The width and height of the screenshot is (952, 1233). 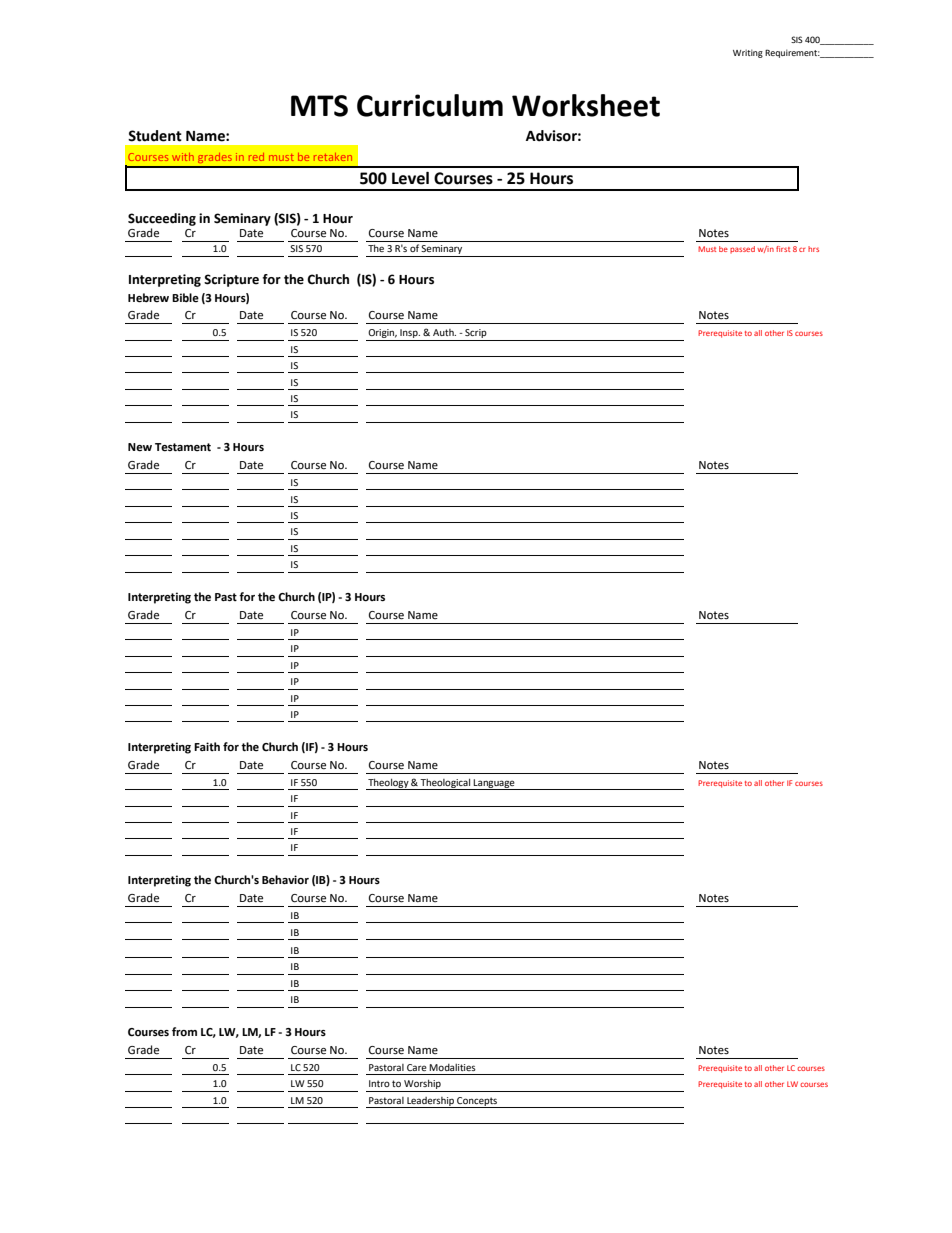 What do you see at coordinates (155, 136) in the screenshot?
I see `Student` at bounding box center [155, 136].
